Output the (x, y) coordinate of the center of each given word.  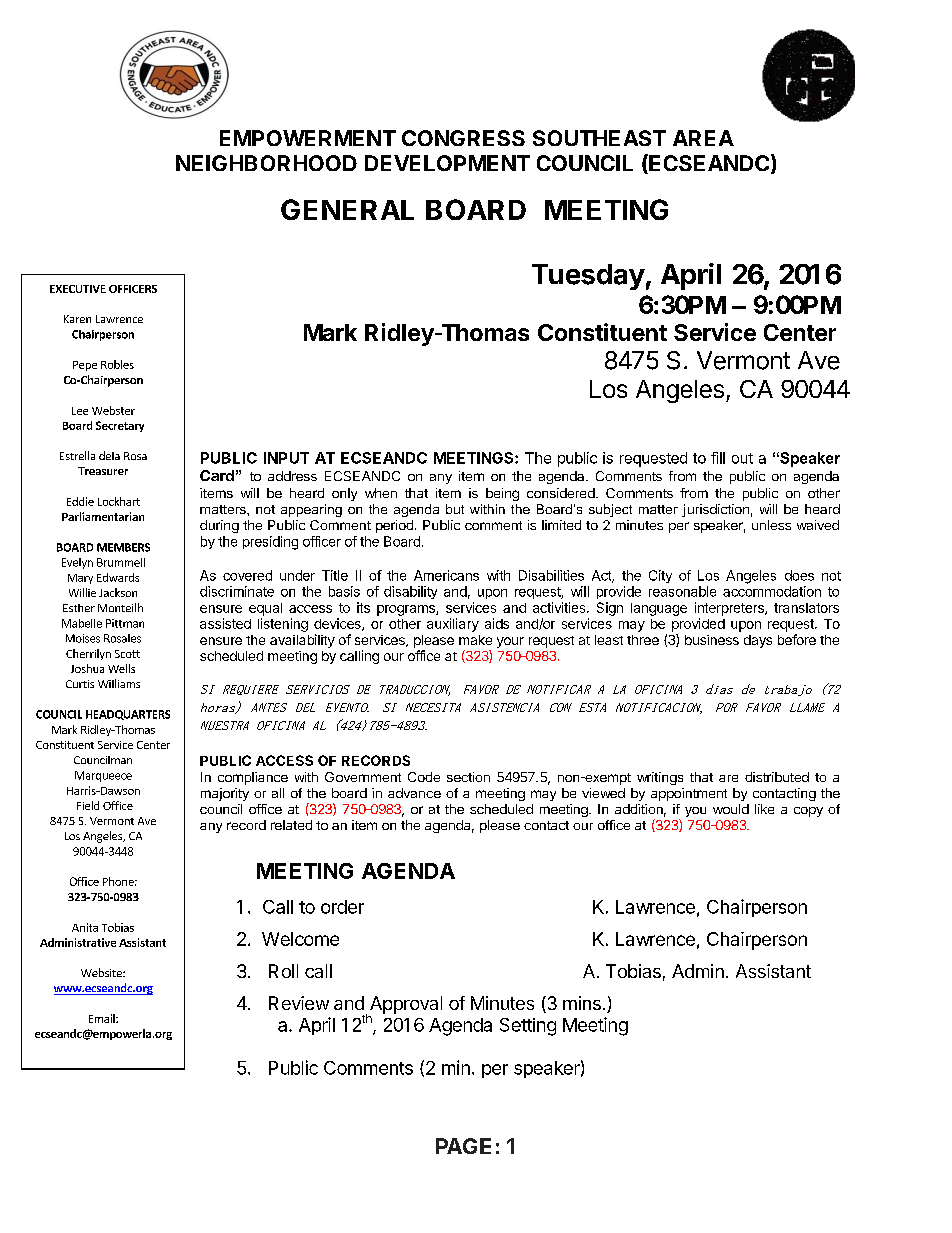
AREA (703, 138)
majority (225, 794)
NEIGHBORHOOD (266, 163)
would (731, 809)
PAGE (463, 1146)
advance (414, 793)
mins (582, 1003)
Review (299, 1003)
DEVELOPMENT (447, 163)
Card (217, 475)
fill (718, 458)
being (502, 494)
